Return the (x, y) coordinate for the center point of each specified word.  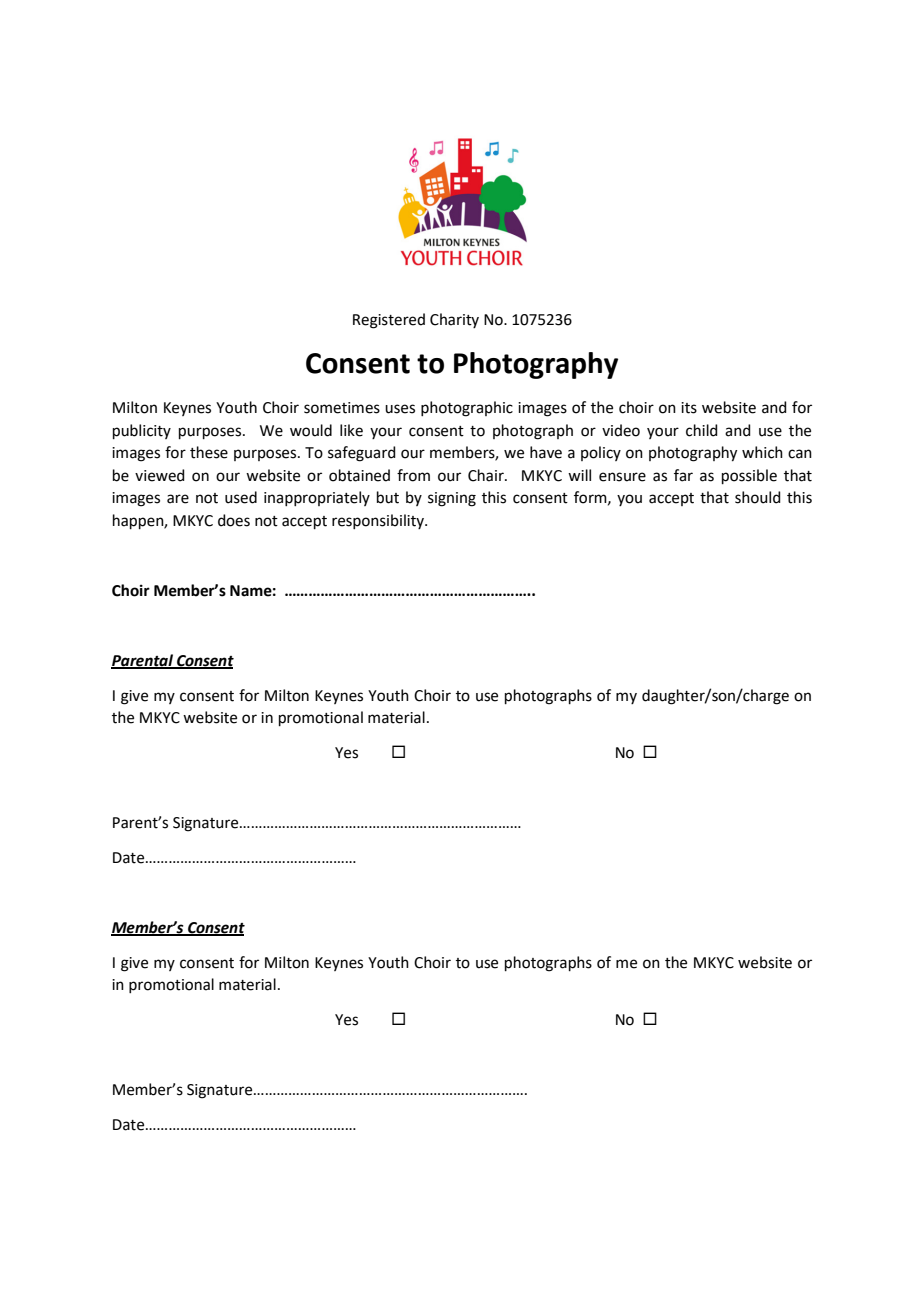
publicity (142, 431)
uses (400, 409)
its (689, 408)
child (702, 430)
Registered (389, 321)
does (234, 520)
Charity (454, 320)
